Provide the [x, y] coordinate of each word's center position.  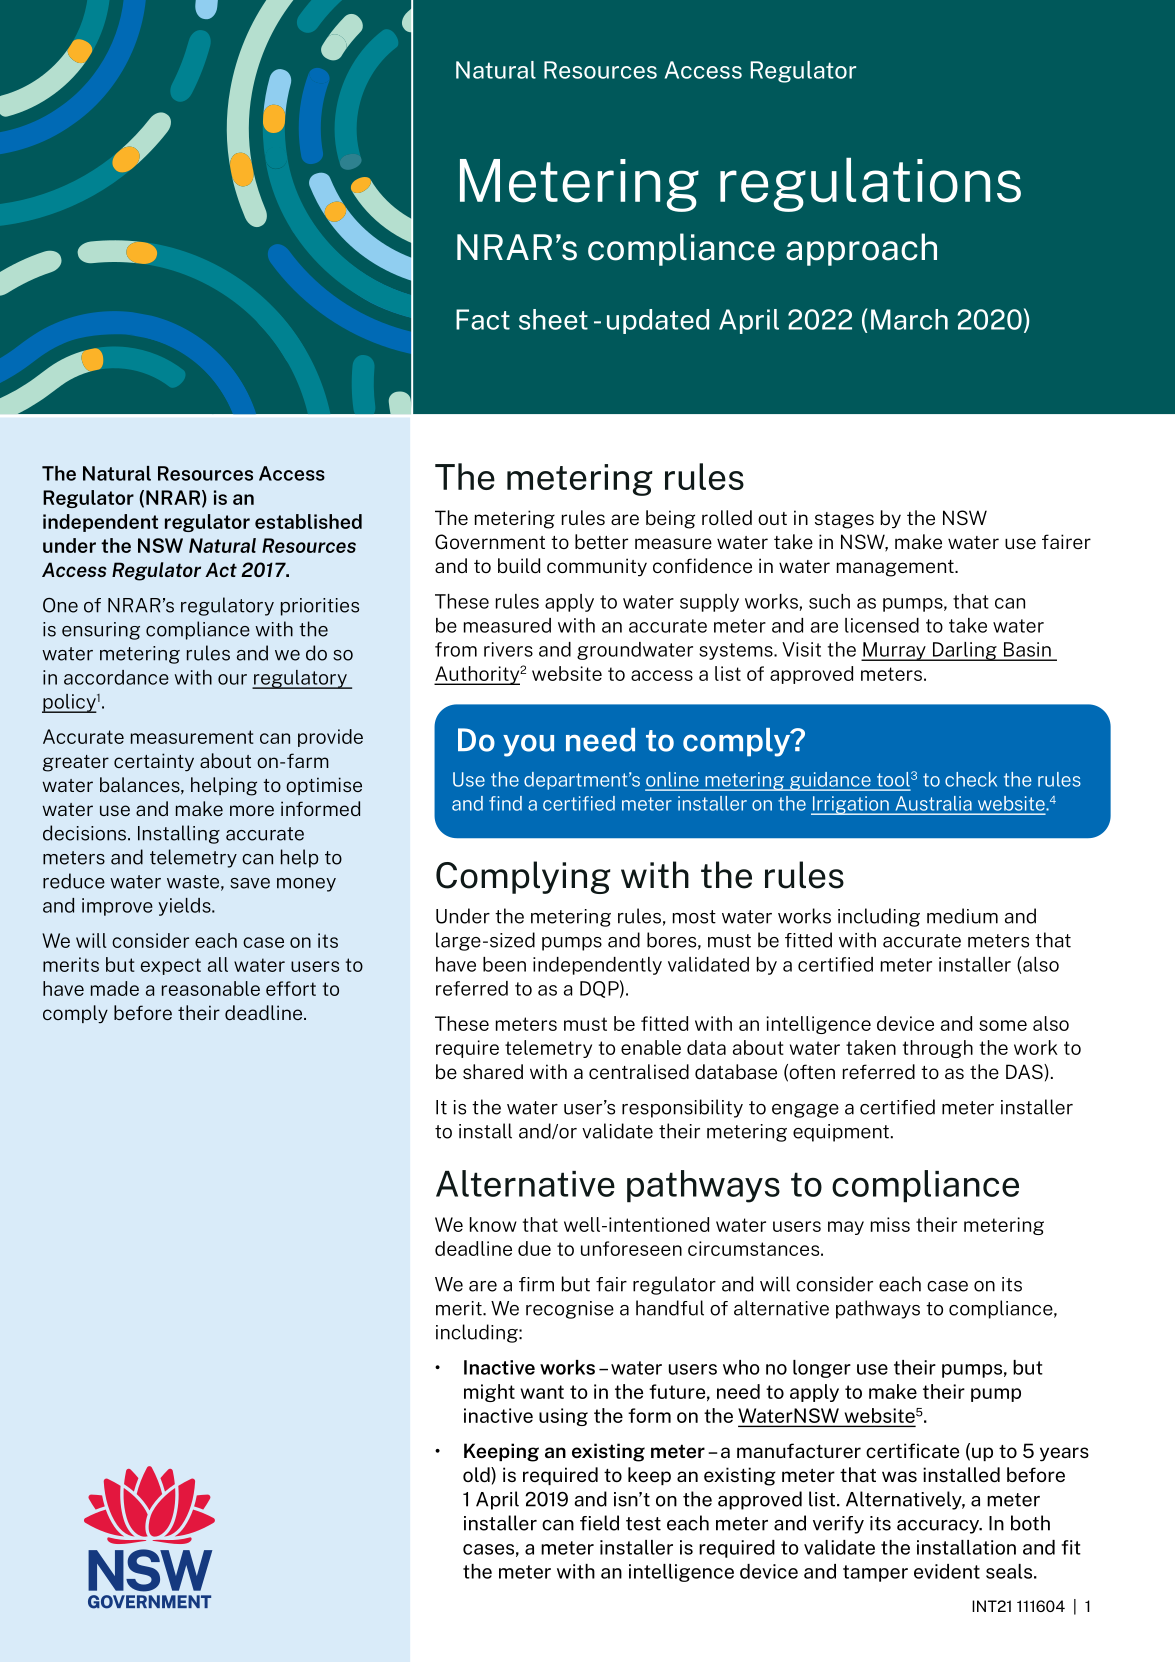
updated [658, 321]
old [477, 1474]
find [505, 803]
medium [962, 916]
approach [861, 249]
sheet [553, 319]
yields [185, 907]
